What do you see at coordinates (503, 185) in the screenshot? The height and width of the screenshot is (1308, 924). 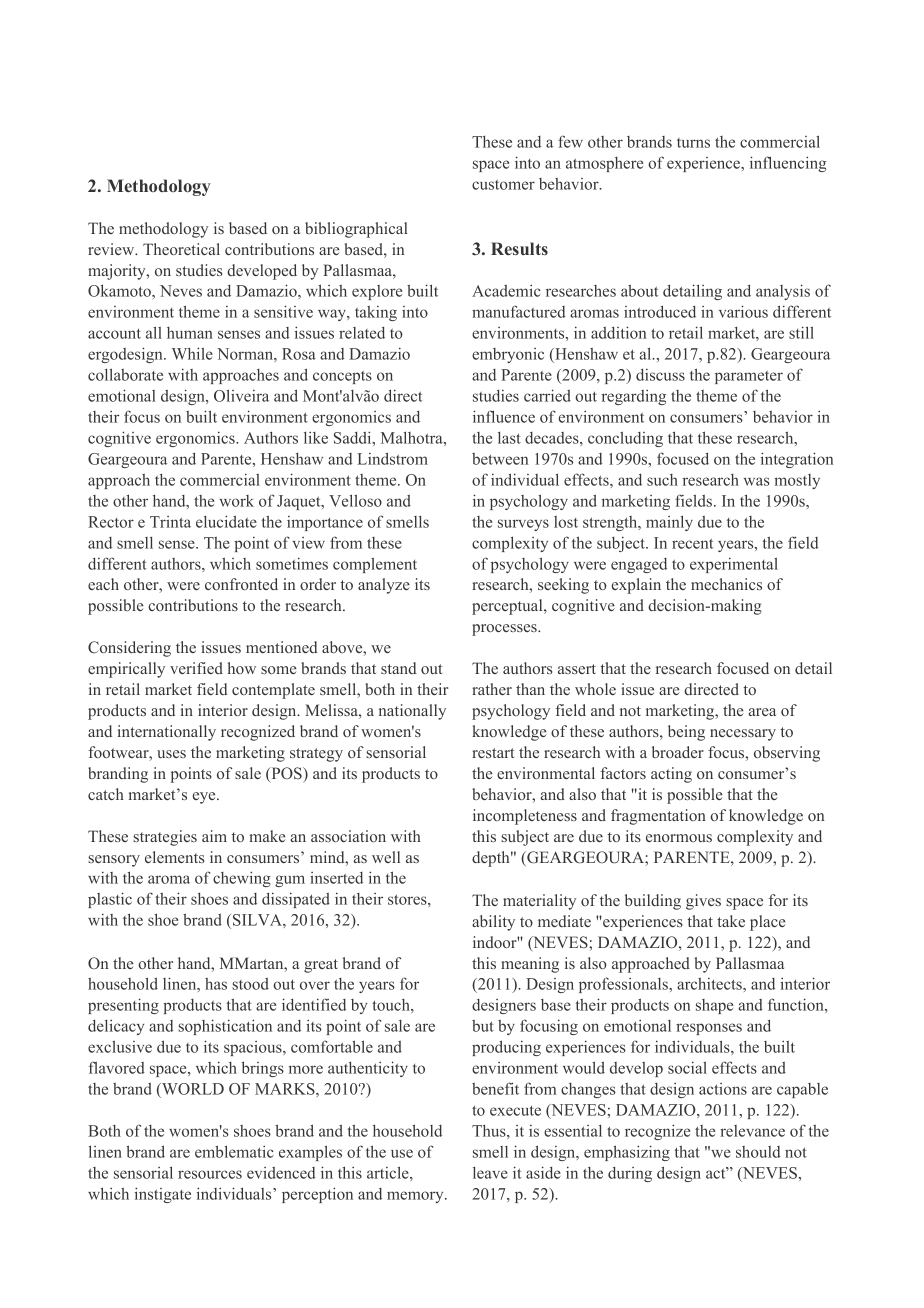 I see `customer` at bounding box center [503, 185].
